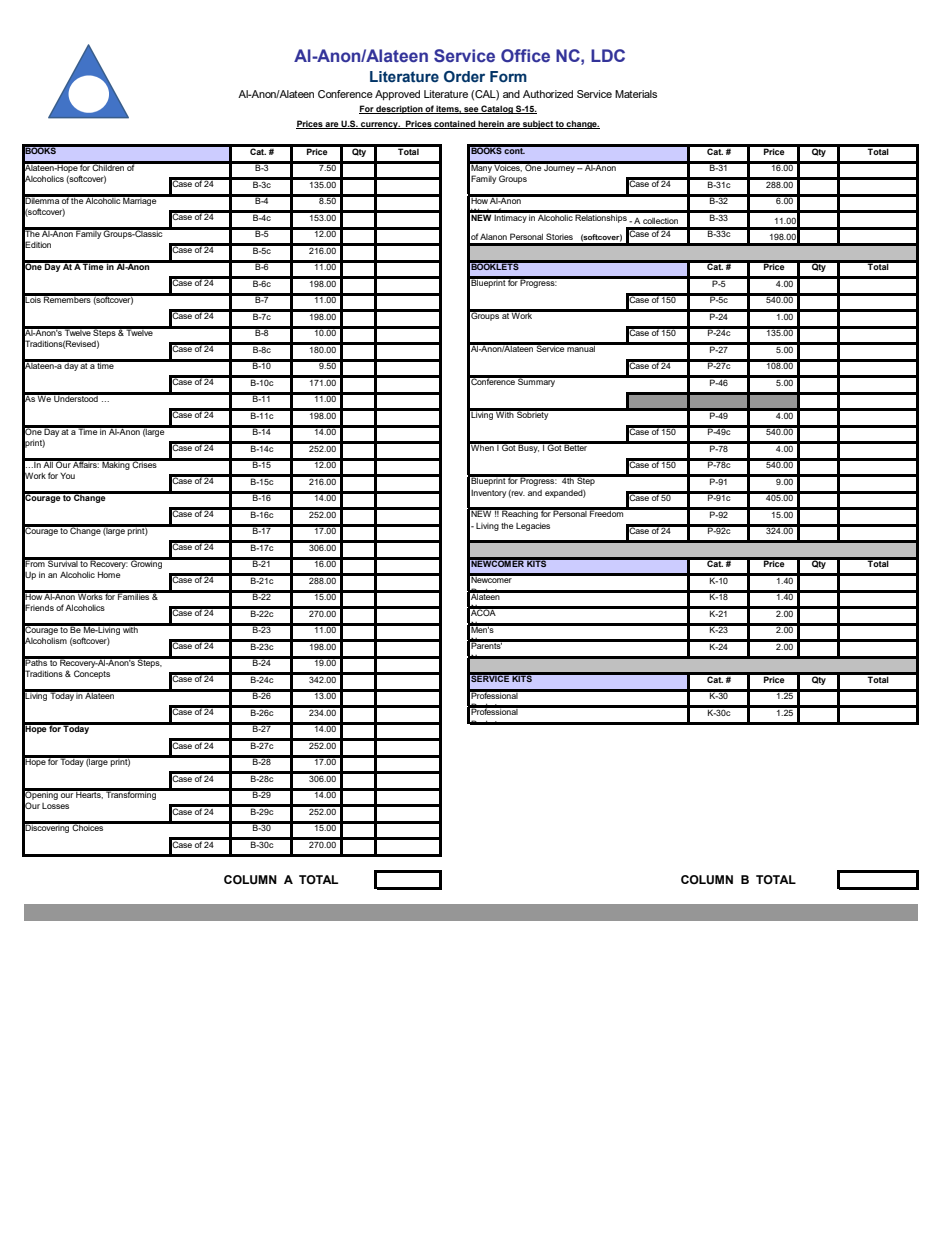 The width and height of the screenshot is (952, 1233). Describe the element at coordinates (608, 55) in the screenshot. I see `LDC` at that location.
